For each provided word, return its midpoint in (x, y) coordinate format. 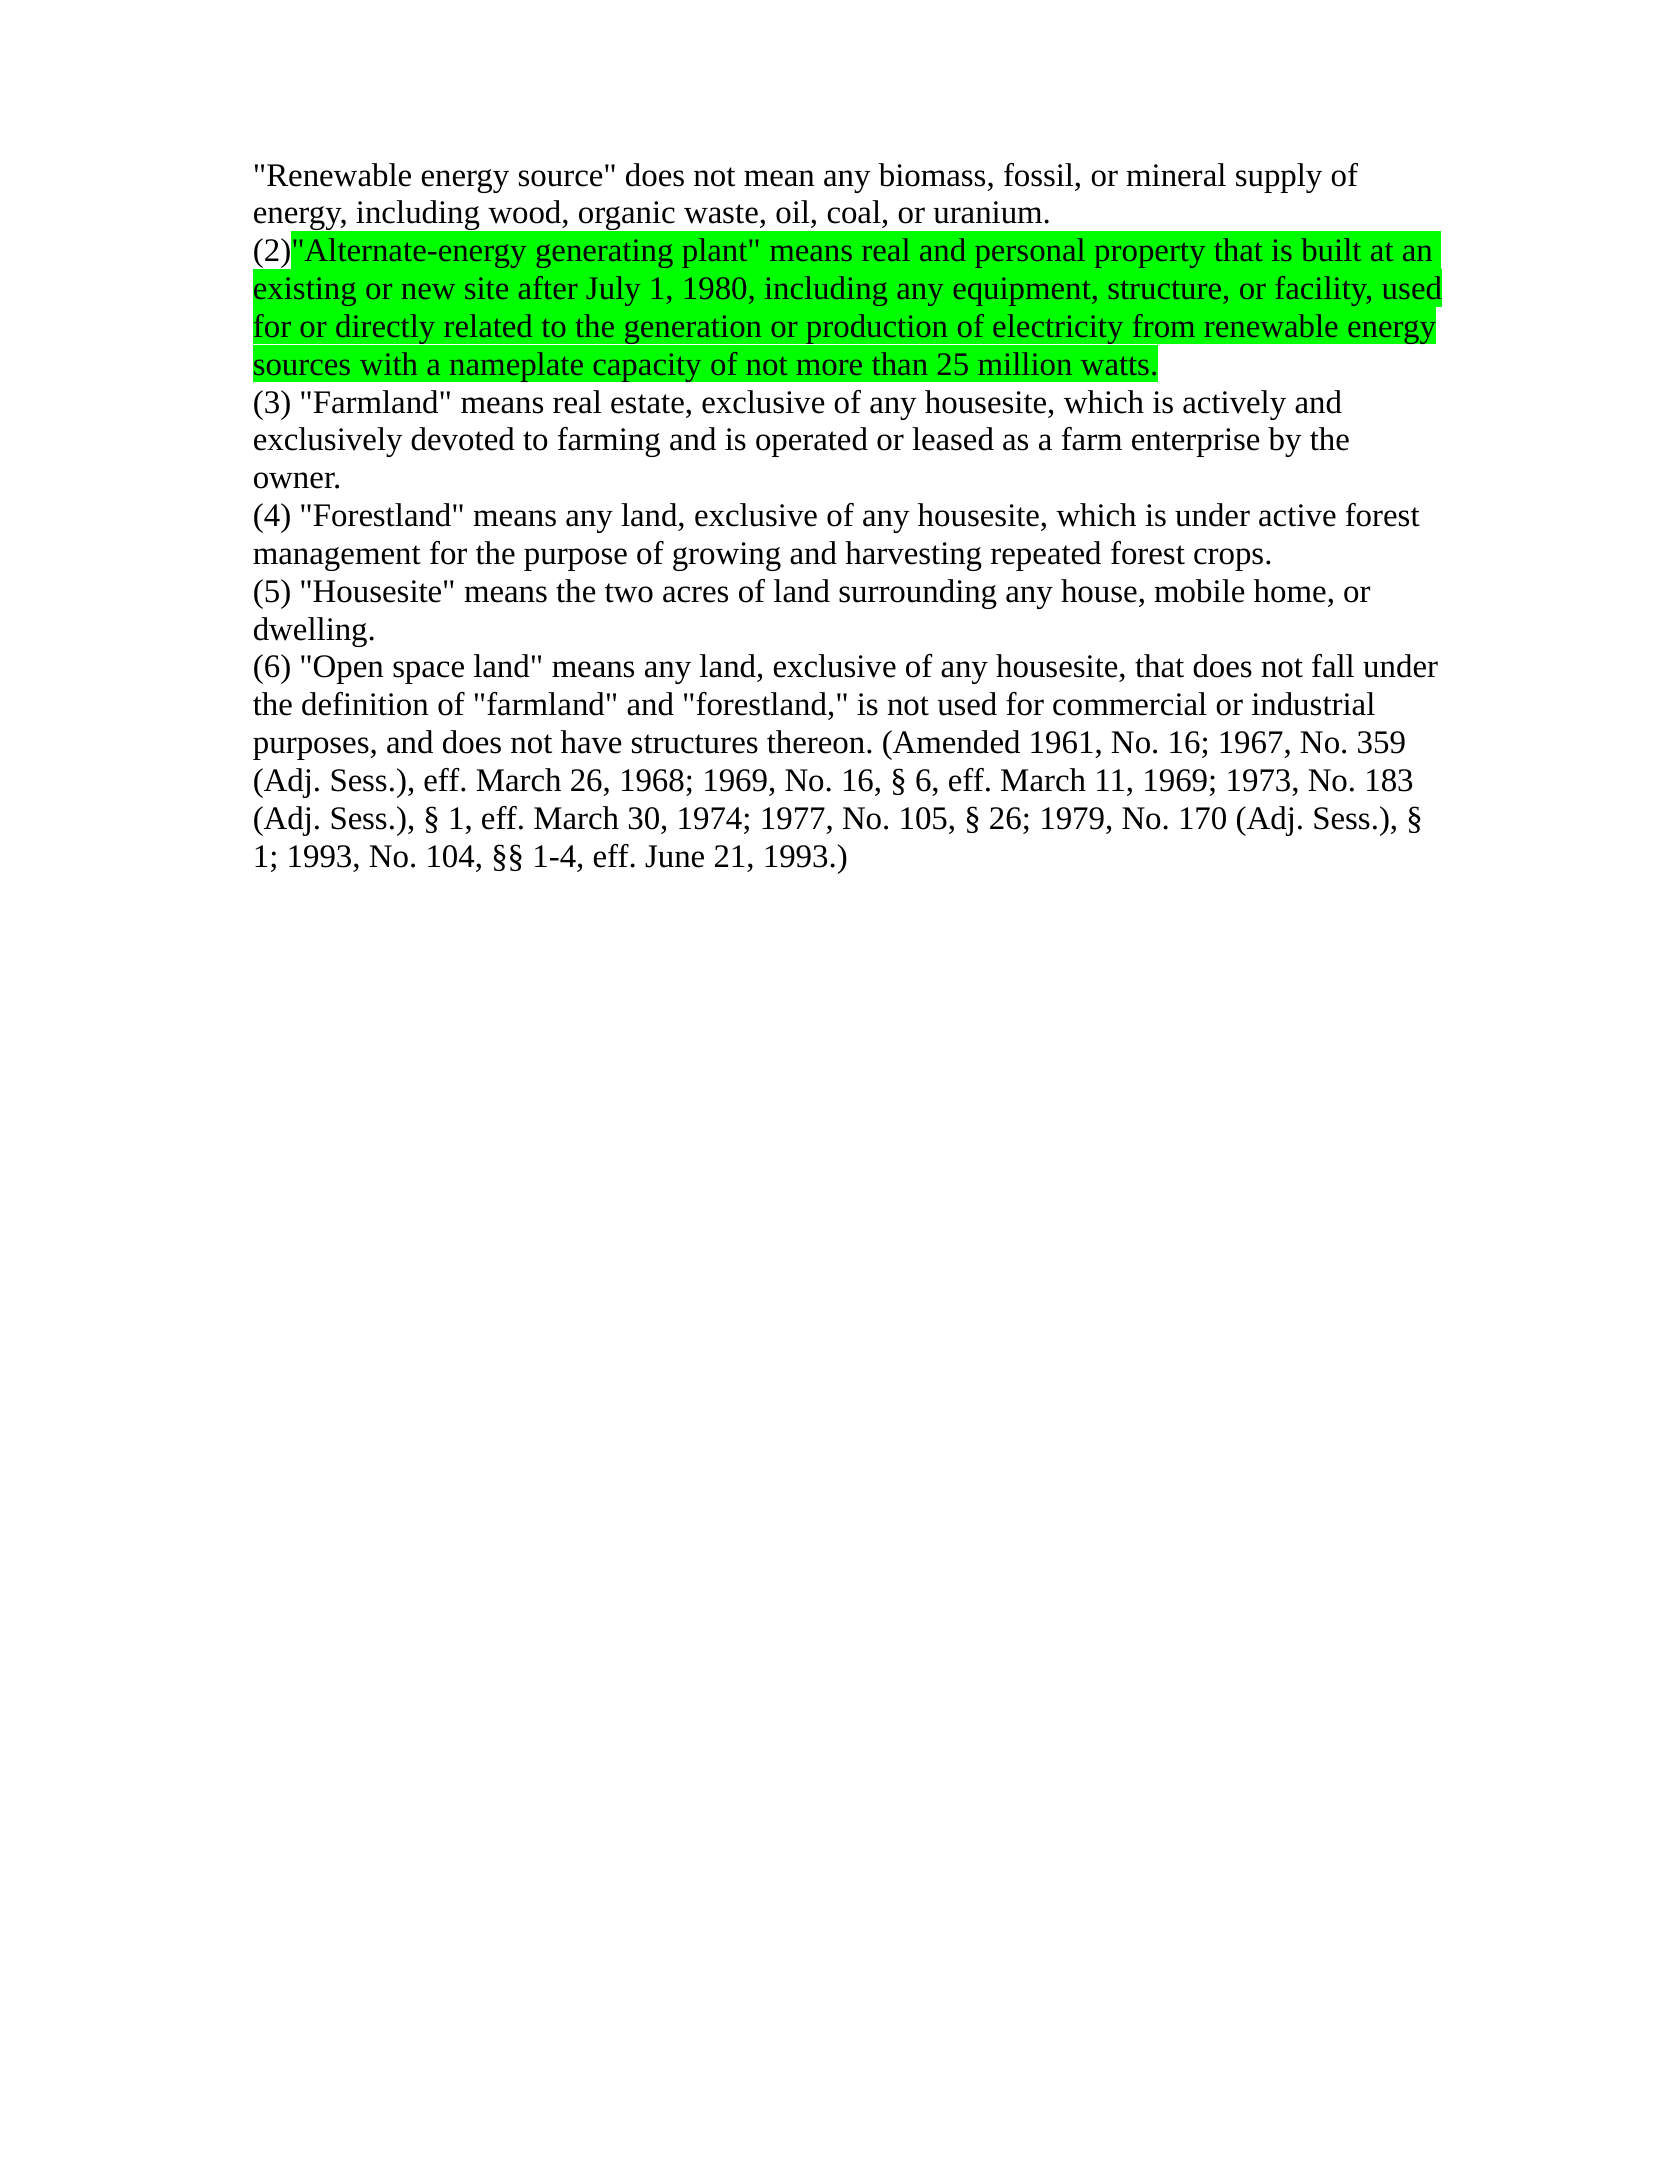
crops (1228, 559)
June (674, 856)
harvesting (913, 556)
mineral (1176, 175)
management (337, 558)
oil (794, 213)
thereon (816, 742)
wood (524, 212)
